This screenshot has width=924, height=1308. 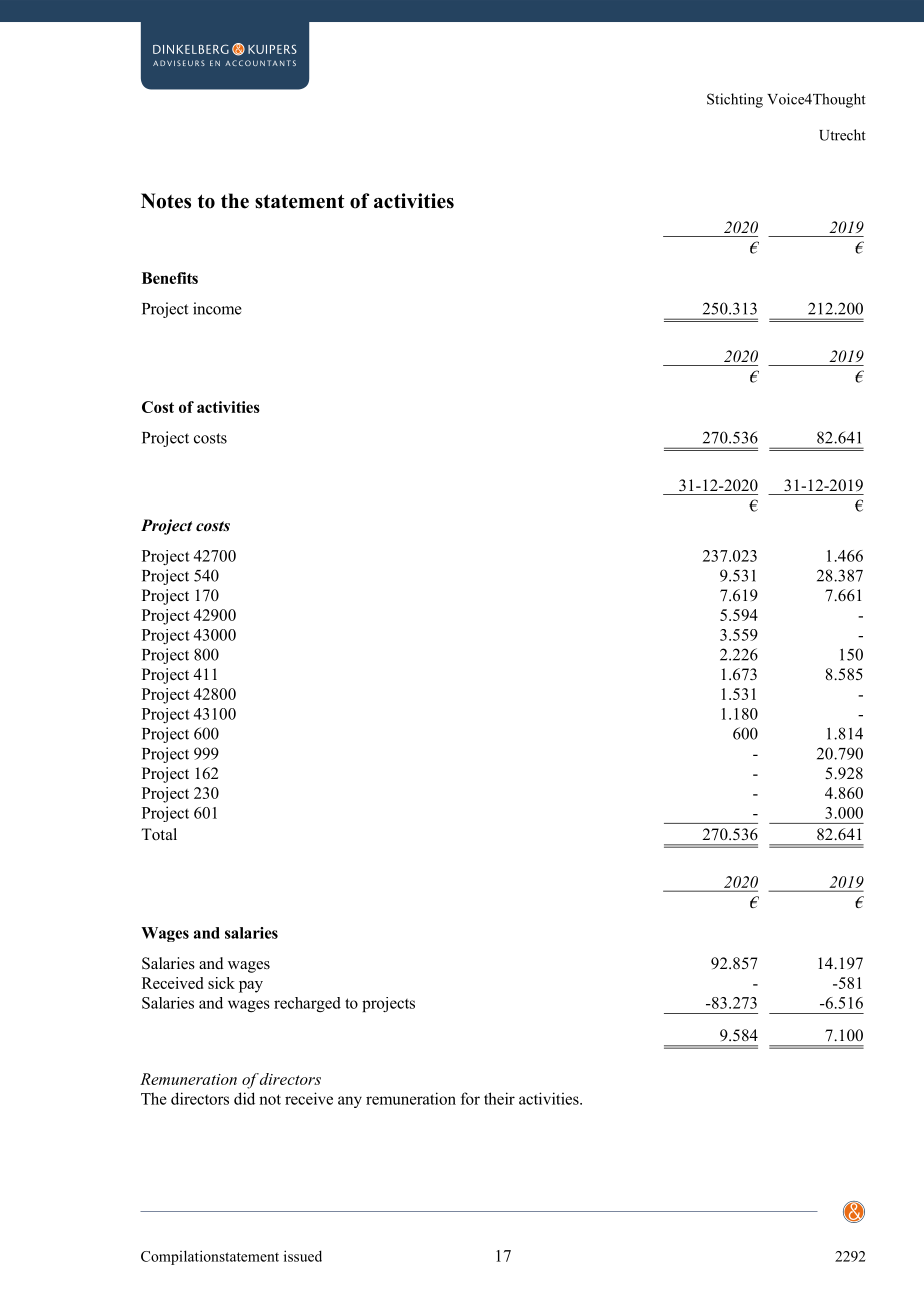 I want to click on sick, so click(x=221, y=983).
